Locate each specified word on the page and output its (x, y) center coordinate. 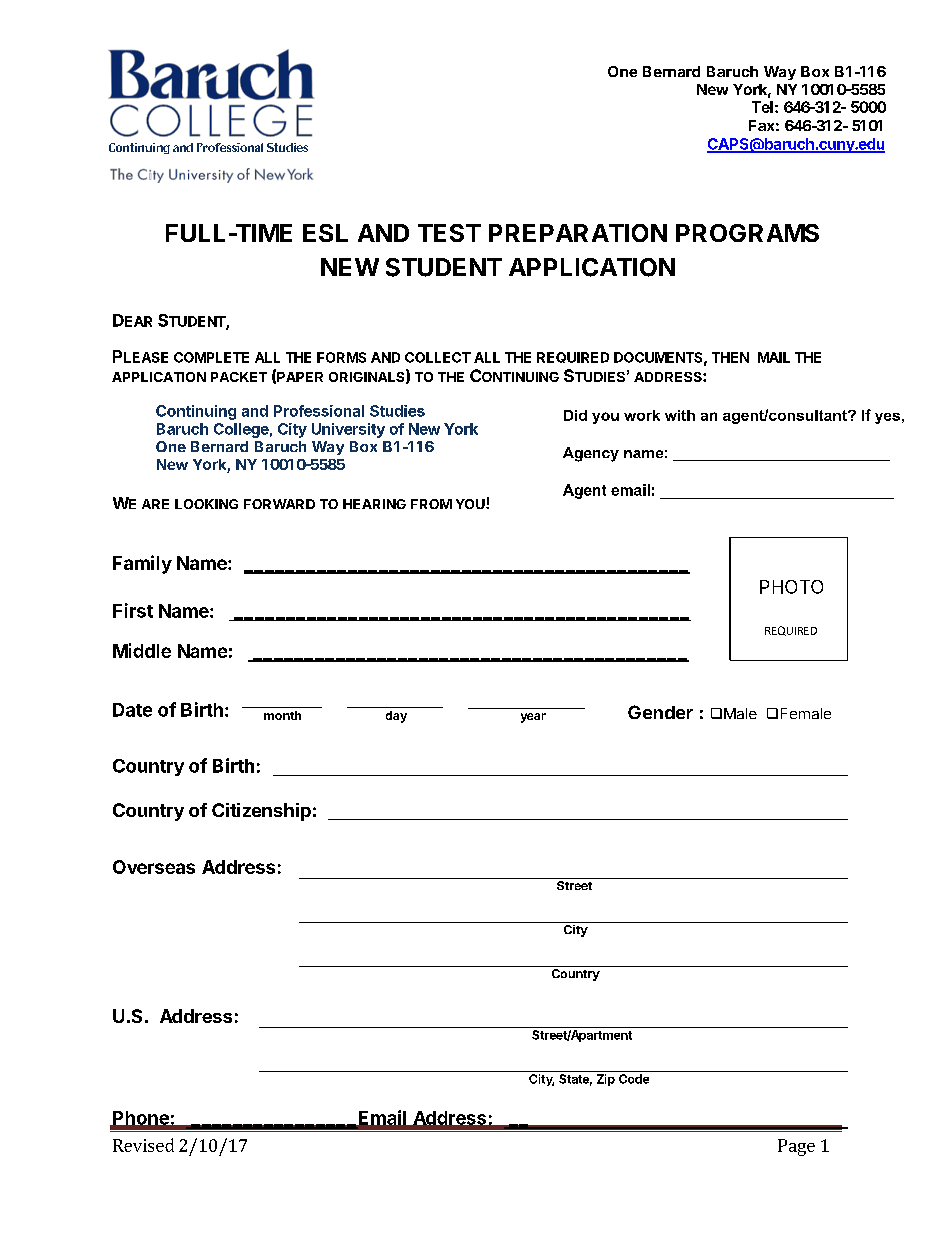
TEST (449, 233)
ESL (325, 233)
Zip (606, 1080)
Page (796, 1147)
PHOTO (791, 587)
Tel (762, 107)
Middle (142, 650)
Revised (143, 1145)
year (533, 718)
